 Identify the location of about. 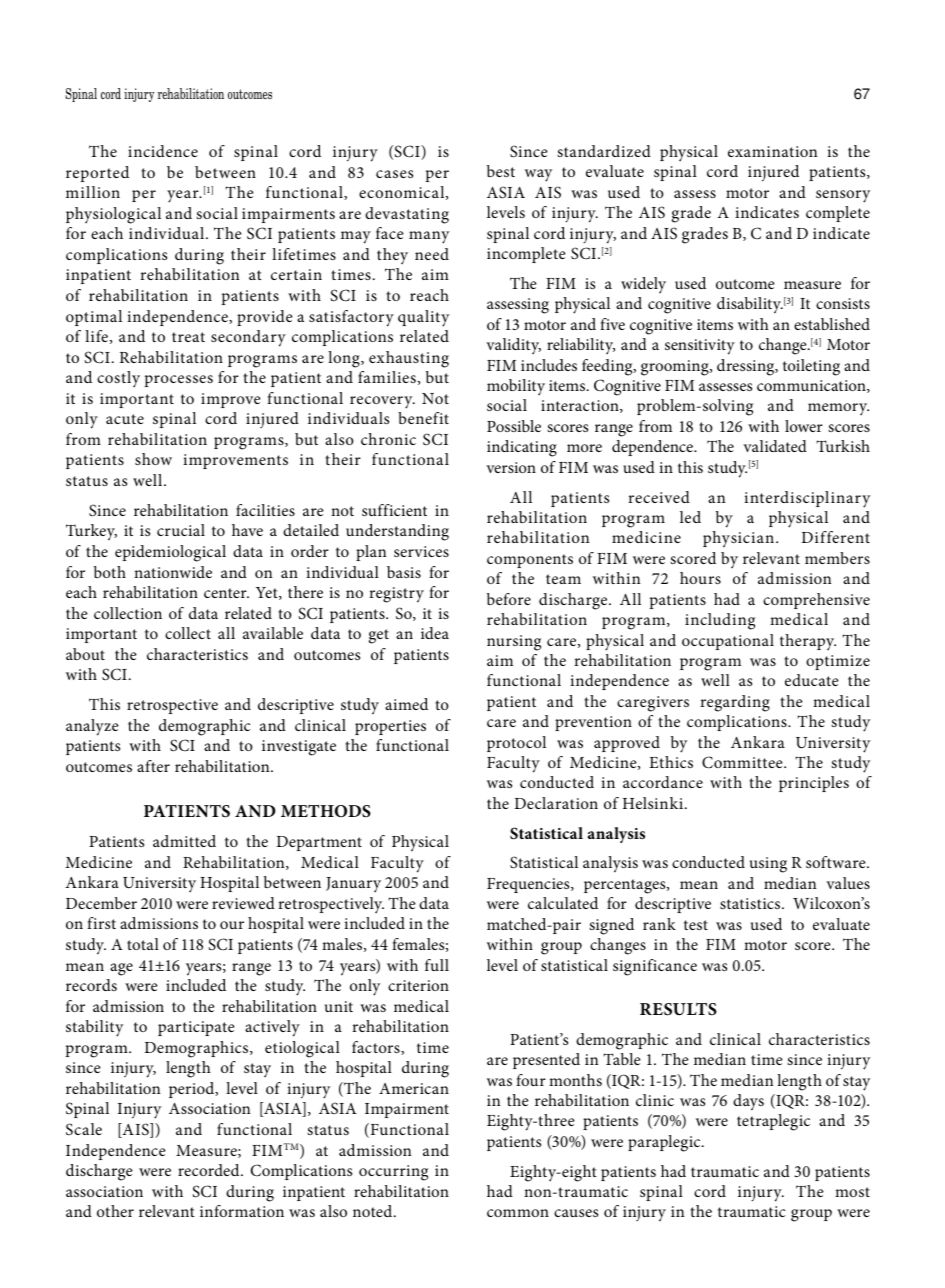
(85, 654).
